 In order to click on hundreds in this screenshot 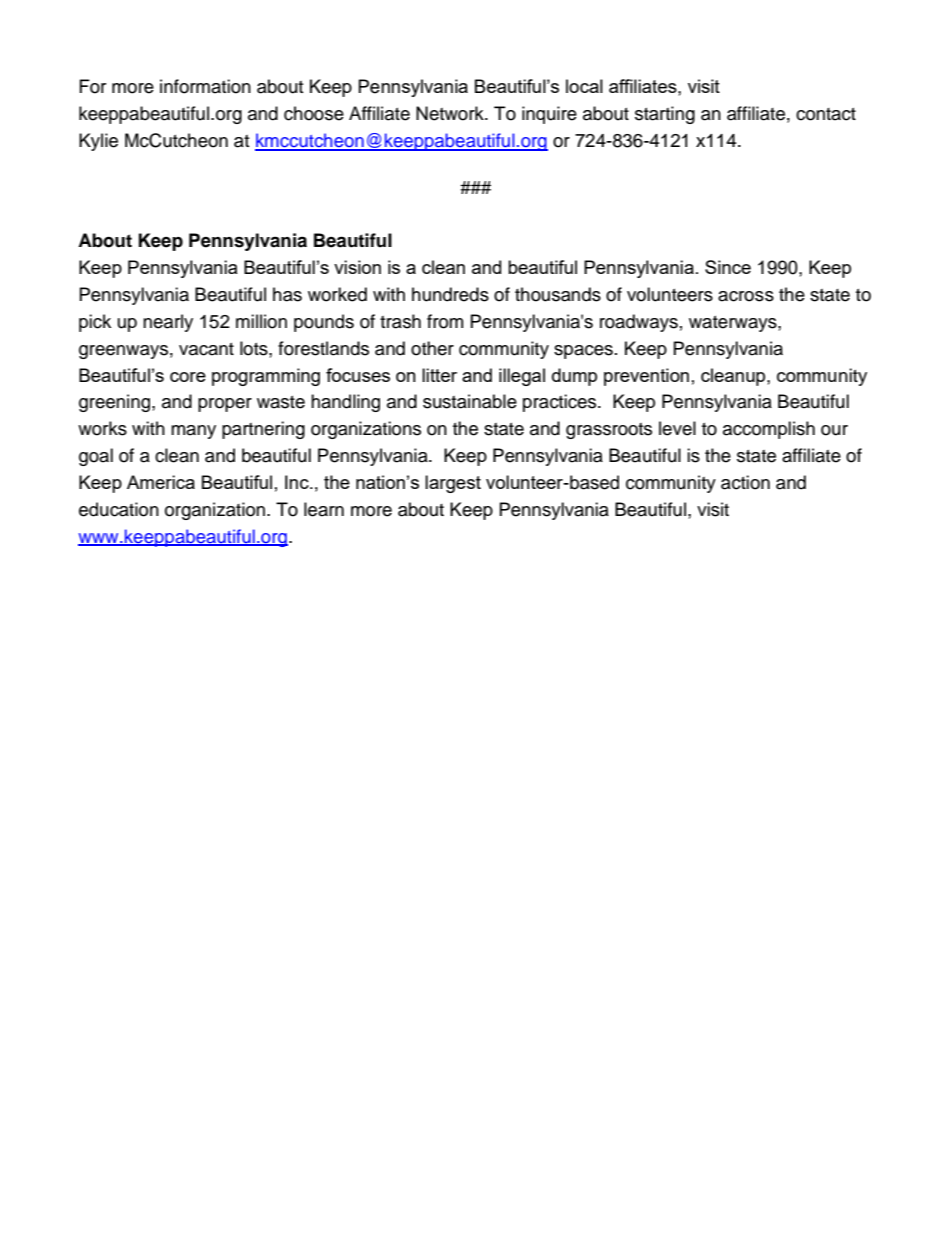, I will do `click(450, 294)`.
